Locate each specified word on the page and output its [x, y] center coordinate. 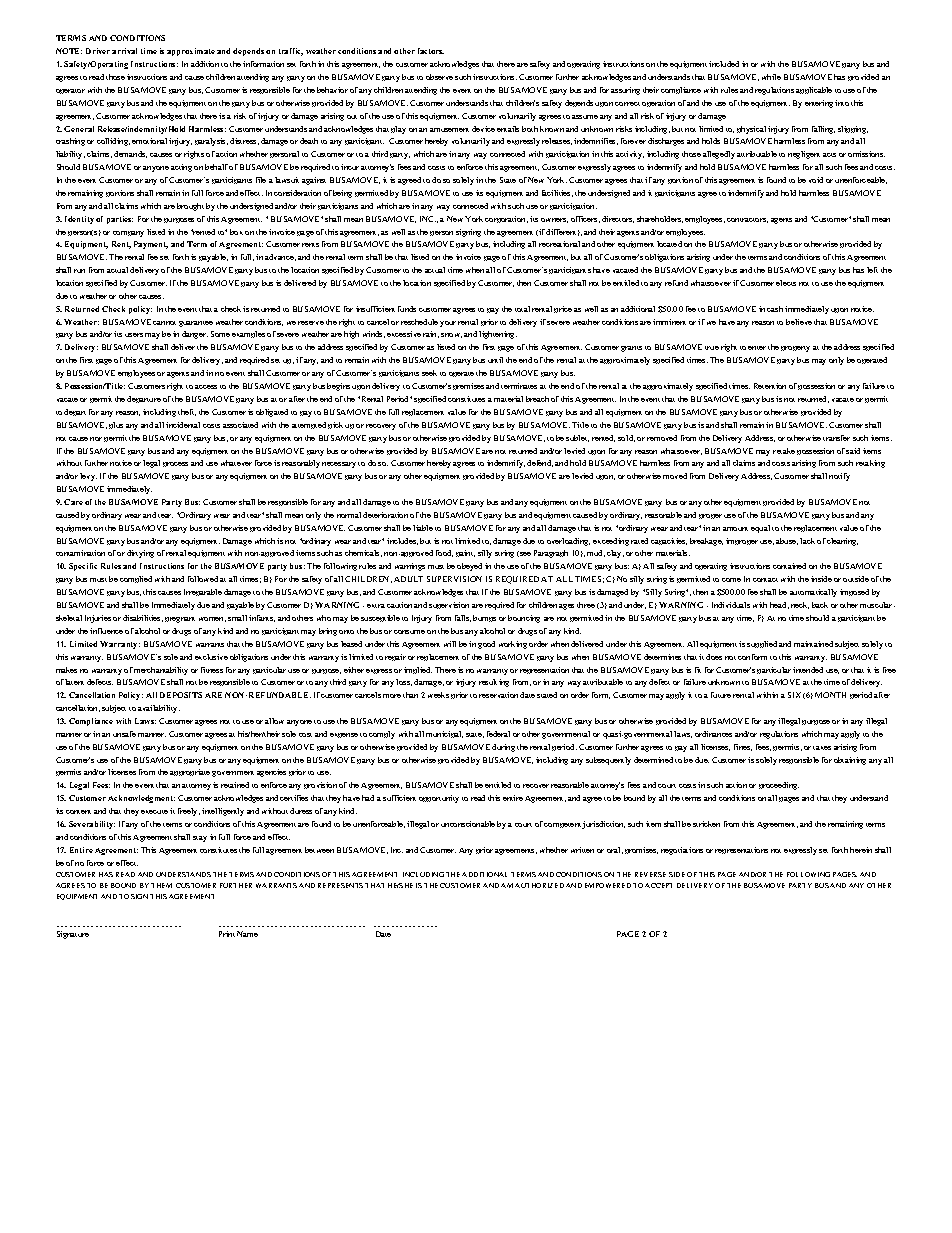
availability [159, 709]
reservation [498, 695]
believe [799, 322]
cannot [164, 323]
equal [760, 529]
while [771, 77]
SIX [794, 695]
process [175, 464]
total [522, 309]
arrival [124, 51]
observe [439, 77]
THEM [161, 885]
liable [423, 528]
